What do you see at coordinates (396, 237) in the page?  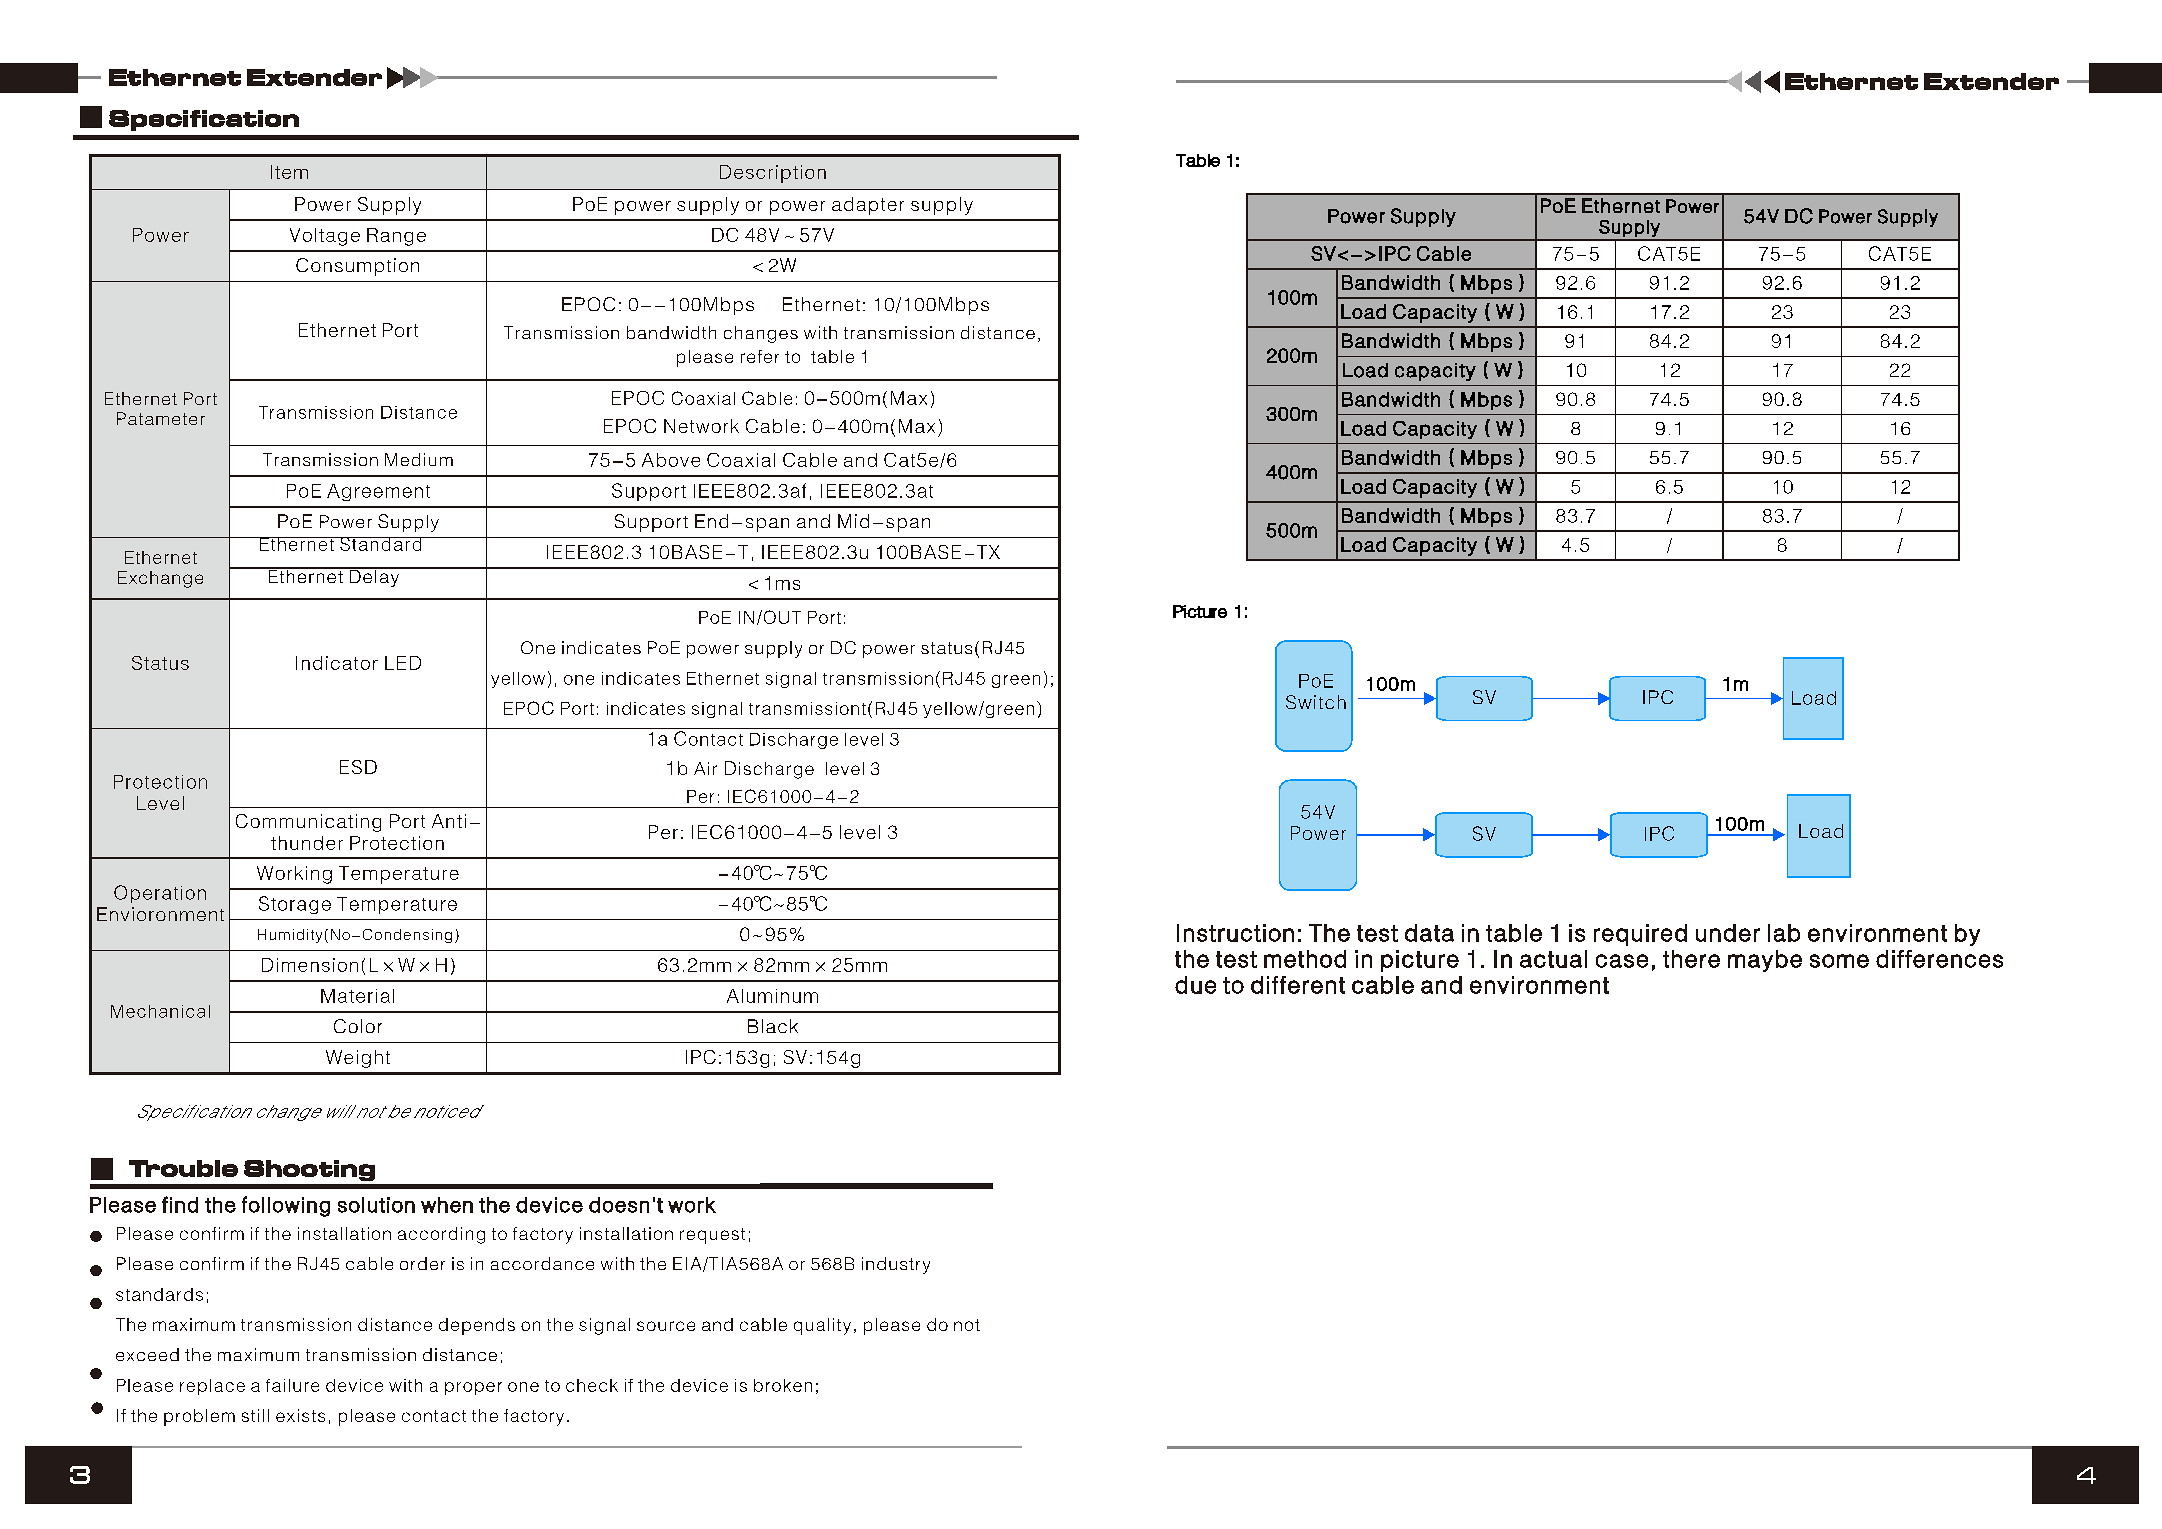 I see `Range` at bounding box center [396, 237].
